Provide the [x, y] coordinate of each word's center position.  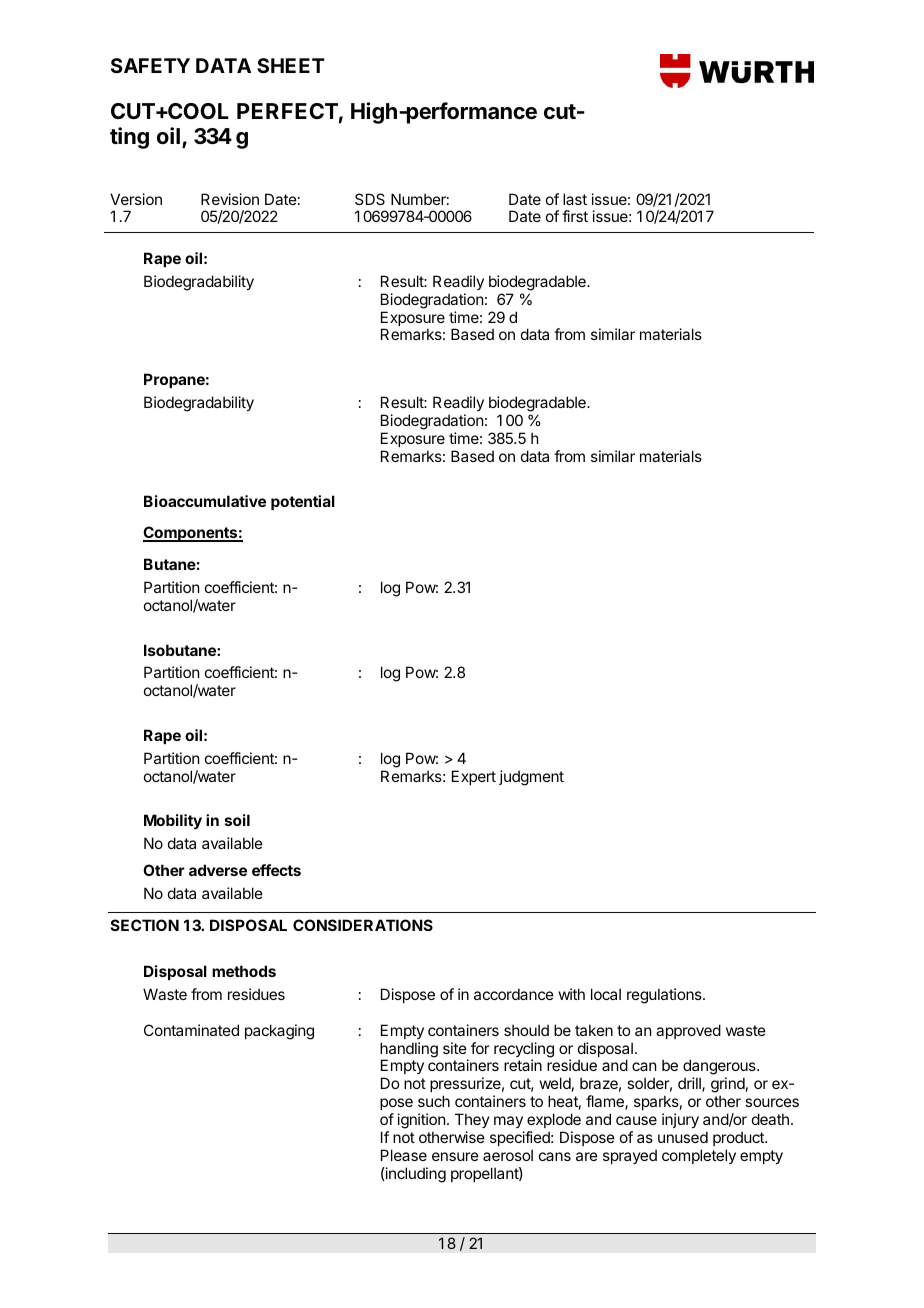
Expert [474, 777]
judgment [531, 778]
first [575, 216]
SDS [370, 199]
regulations [665, 996]
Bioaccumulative [205, 501]
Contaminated [191, 1030]
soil [237, 820]
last [575, 199]
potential [303, 502]
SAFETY [150, 65]
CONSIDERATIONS [363, 925]
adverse [218, 870]
